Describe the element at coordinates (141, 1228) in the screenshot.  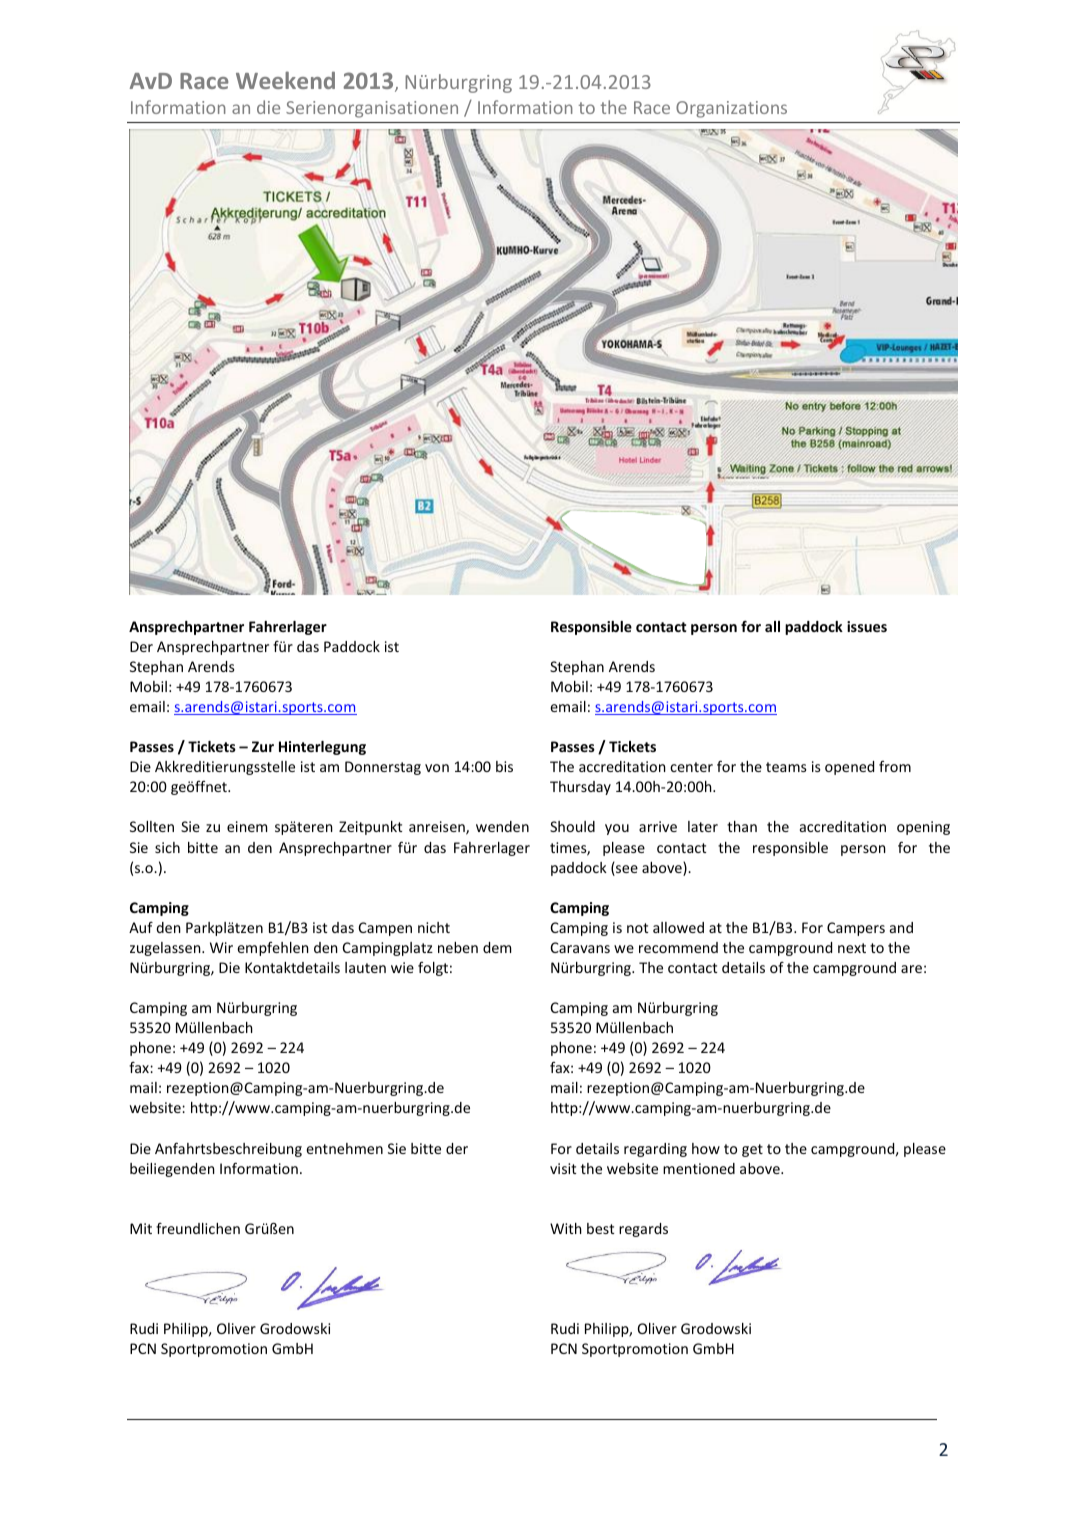
I see `Mit` at that location.
